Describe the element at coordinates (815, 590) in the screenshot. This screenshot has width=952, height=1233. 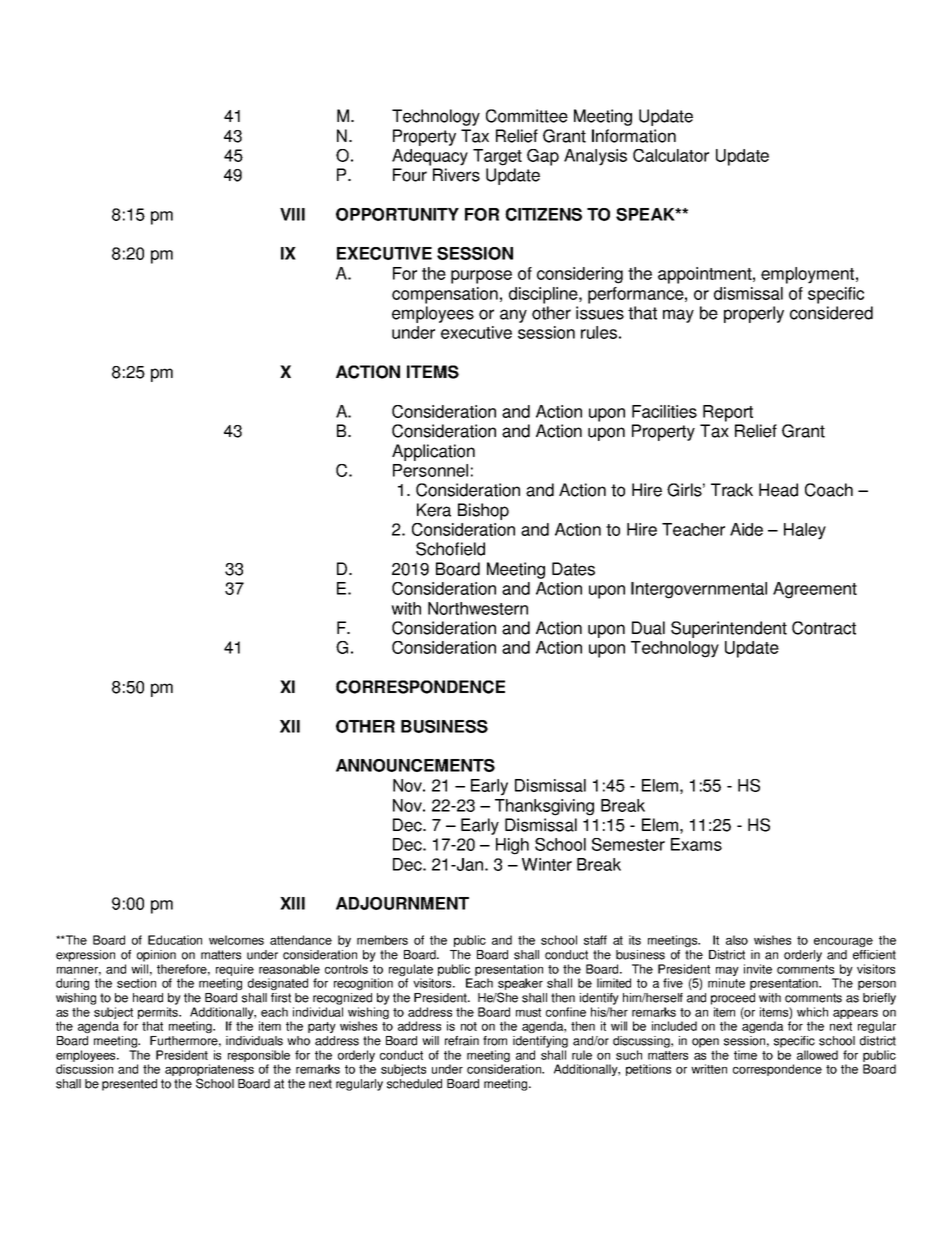
I see `Agreement` at that location.
